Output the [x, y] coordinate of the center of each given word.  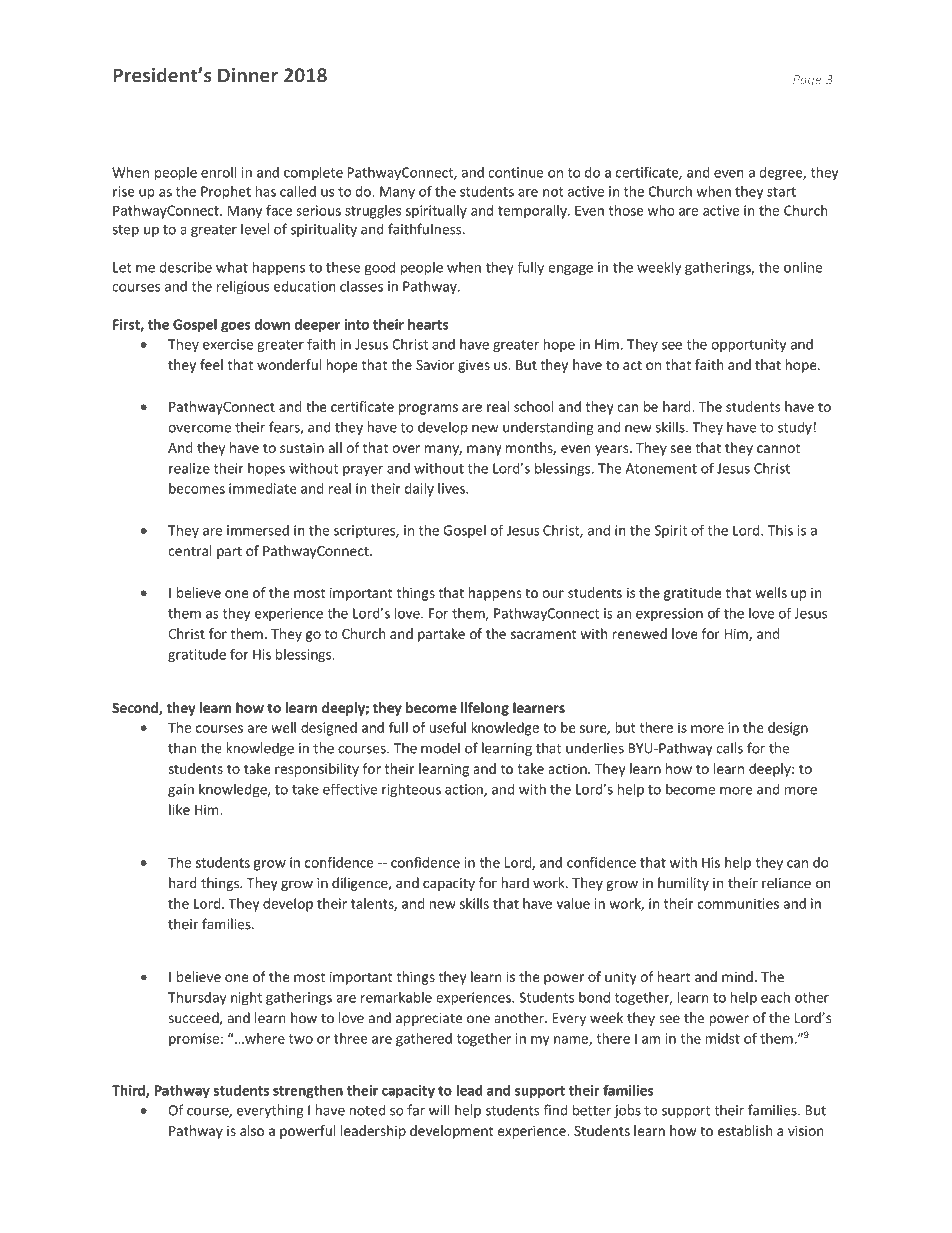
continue [515, 172]
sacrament [544, 634]
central [189, 550]
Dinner [248, 75]
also [252, 1130]
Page [807, 81]
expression [669, 614]
